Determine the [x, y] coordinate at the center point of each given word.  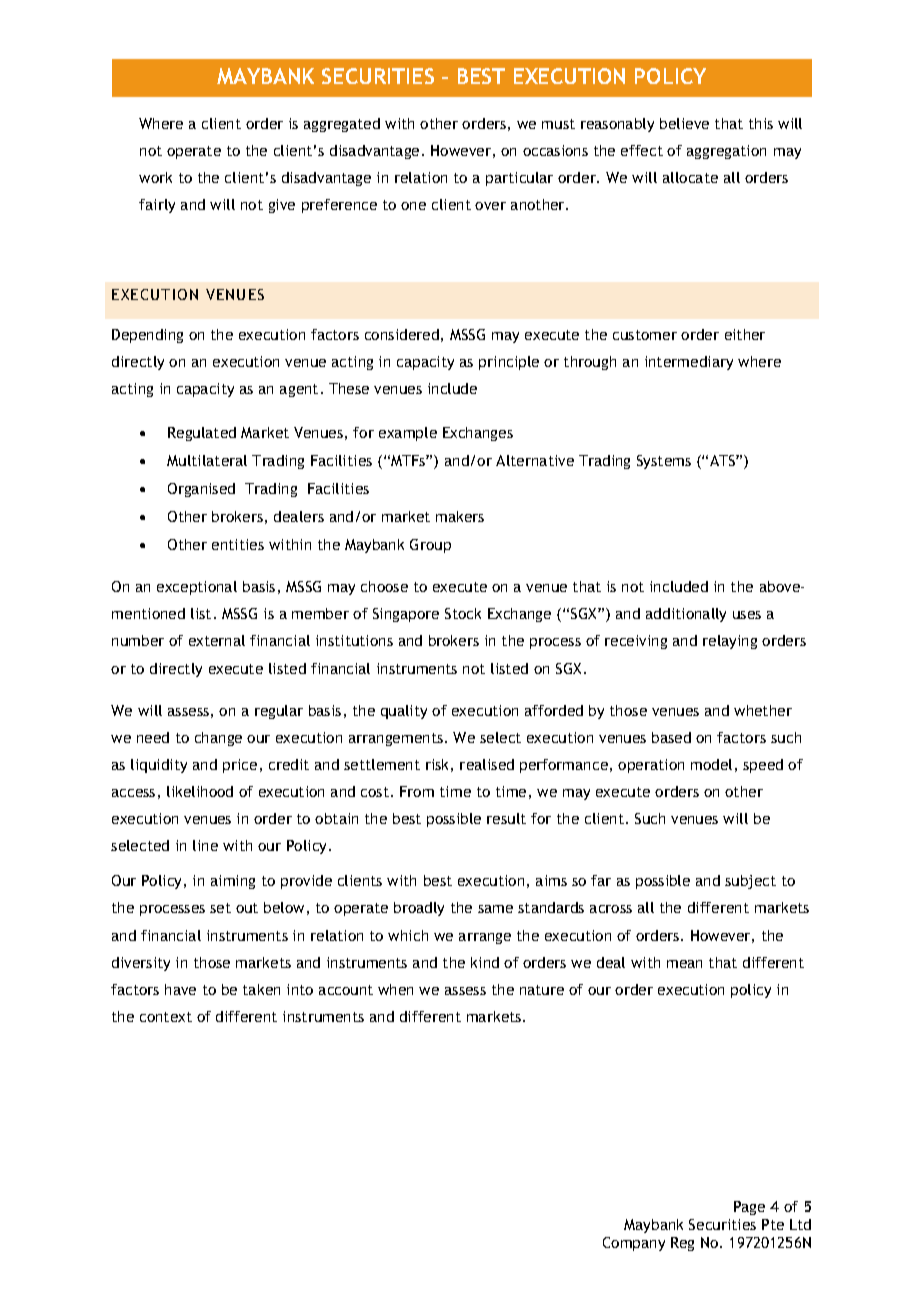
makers [460, 516]
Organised [201, 490]
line [205, 845]
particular [519, 179]
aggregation [726, 152]
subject [750, 882]
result [506, 818]
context [166, 1017]
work [155, 177]
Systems [664, 462]
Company [634, 1244]
